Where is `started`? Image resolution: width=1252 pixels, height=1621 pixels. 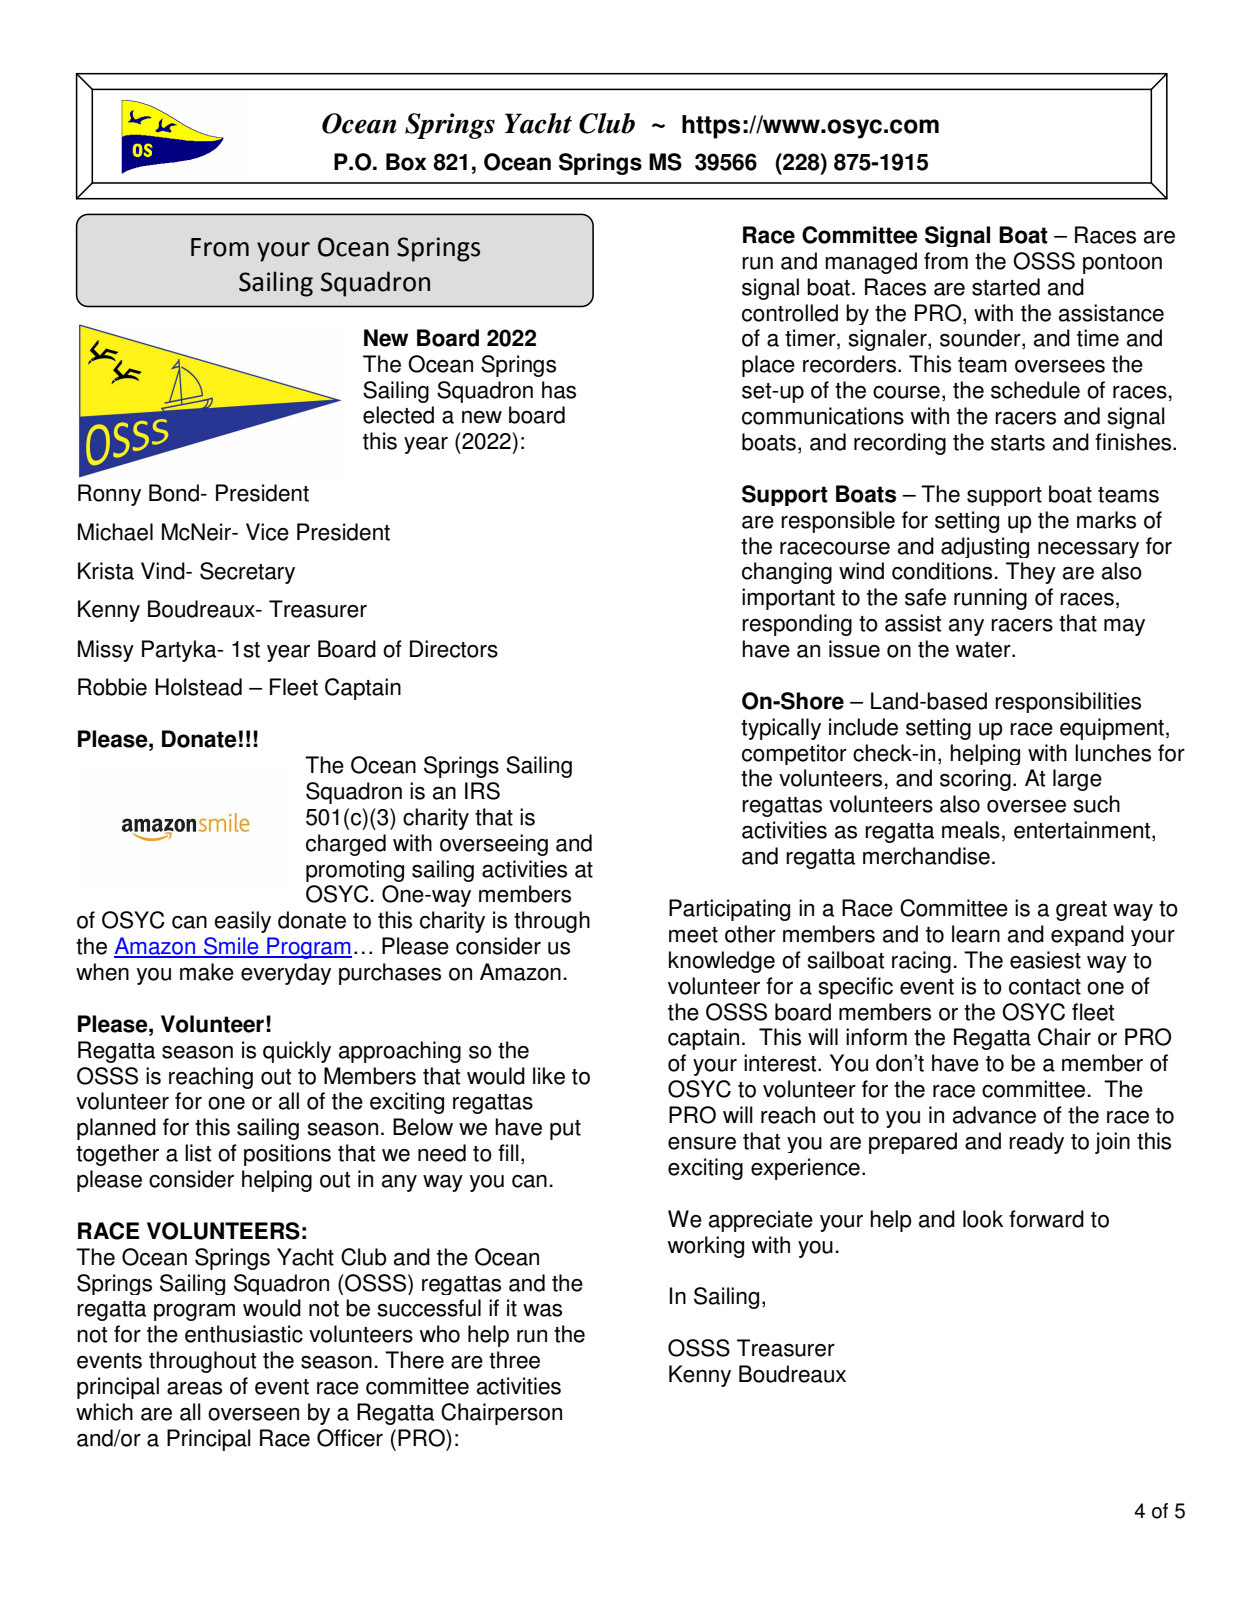
started is located at coordinates (1006, 287).
